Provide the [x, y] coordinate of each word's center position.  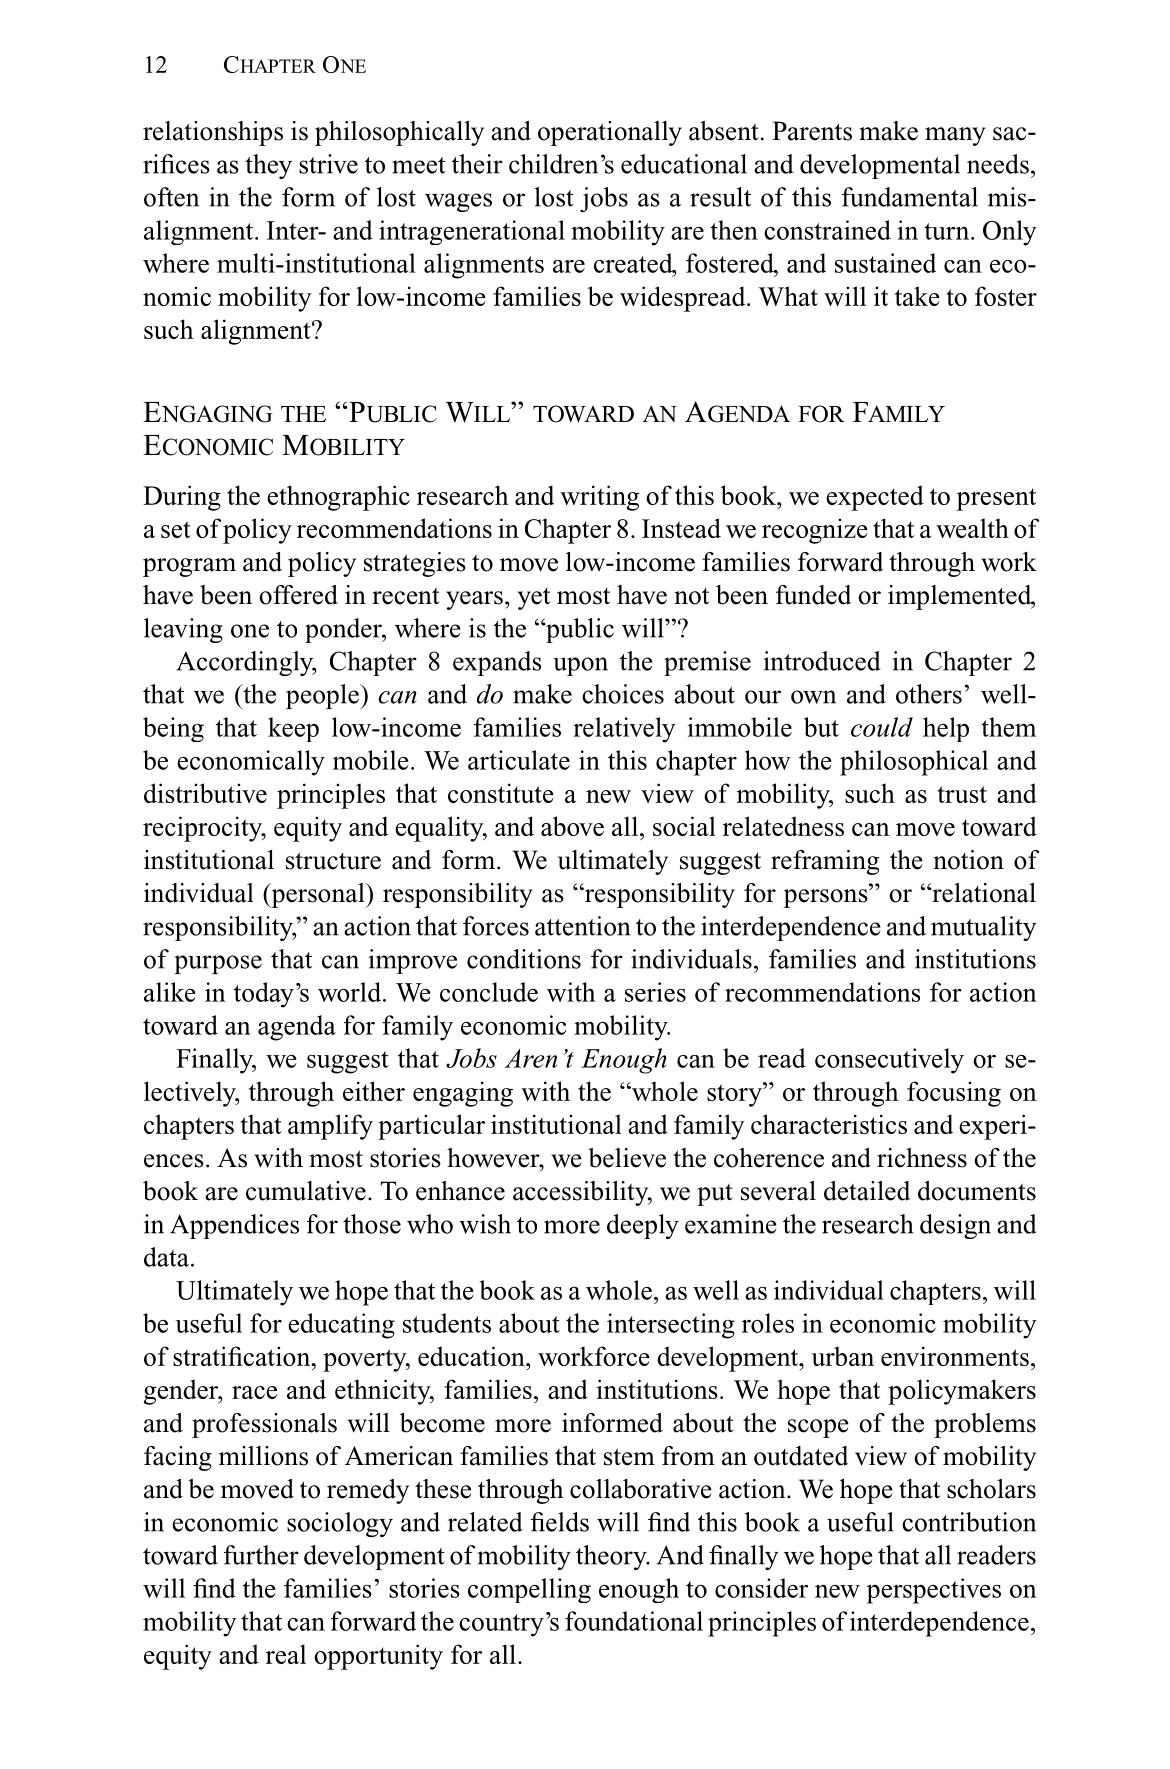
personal [318, 895]
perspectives [934, 1591]
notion [968, 860]
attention [583, 926]
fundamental [910, 197]
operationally [610, 133]
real [286, 1654]
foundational [634, 1621]
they [268, 166]
